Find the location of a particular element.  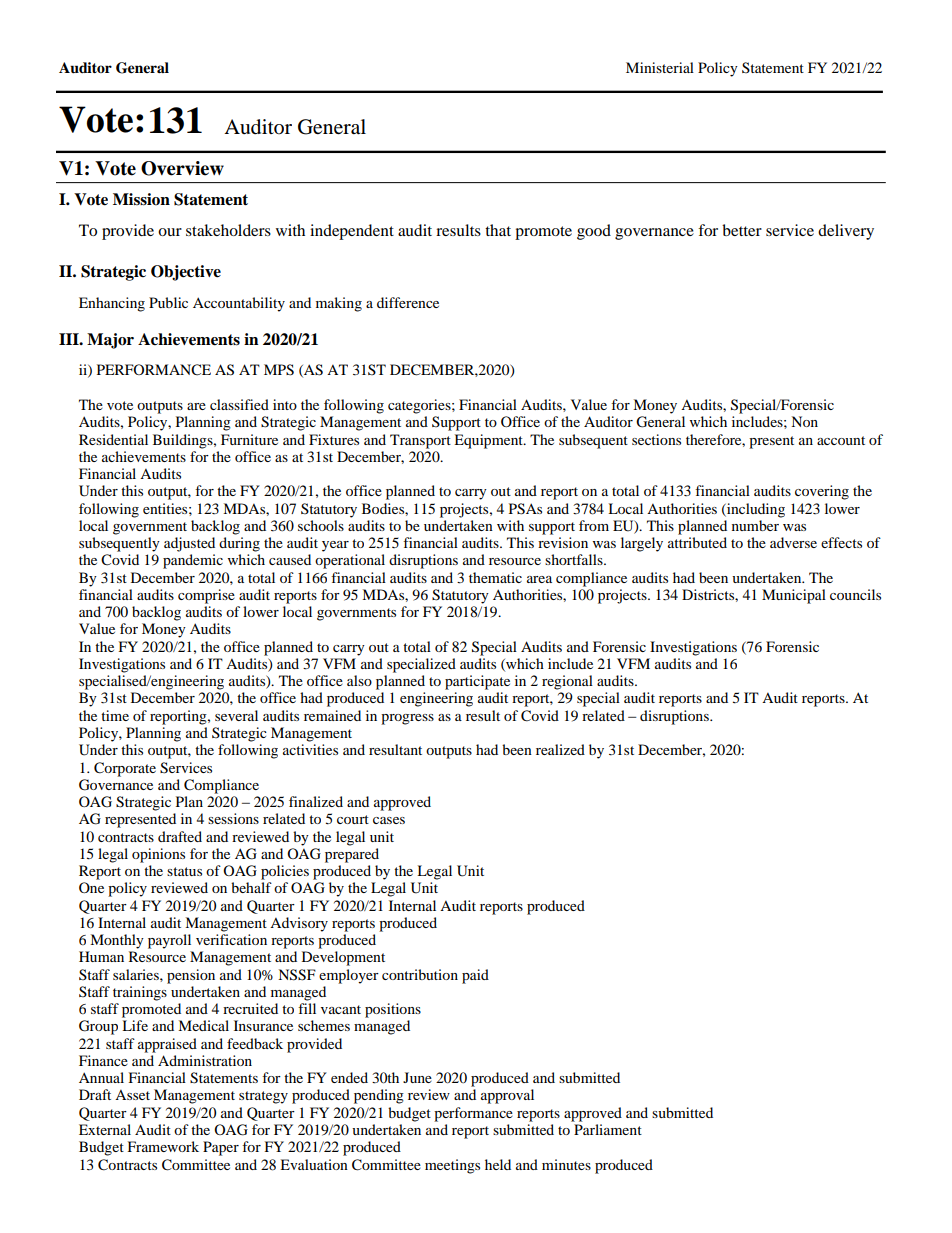

Parliament is located at coordinates (608, 1129).
